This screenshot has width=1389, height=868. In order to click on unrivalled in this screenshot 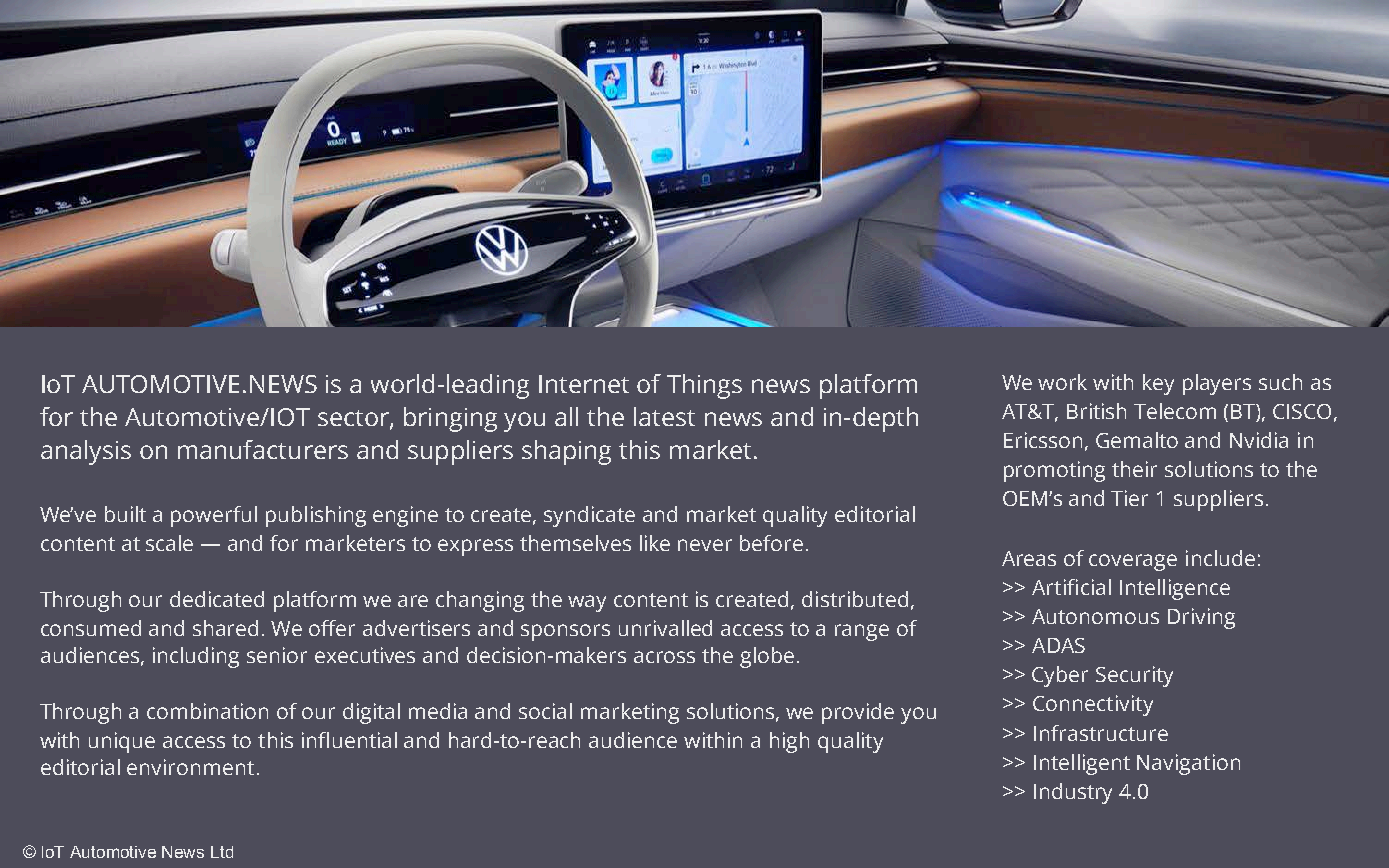, I will do `click(665, 628)`.
